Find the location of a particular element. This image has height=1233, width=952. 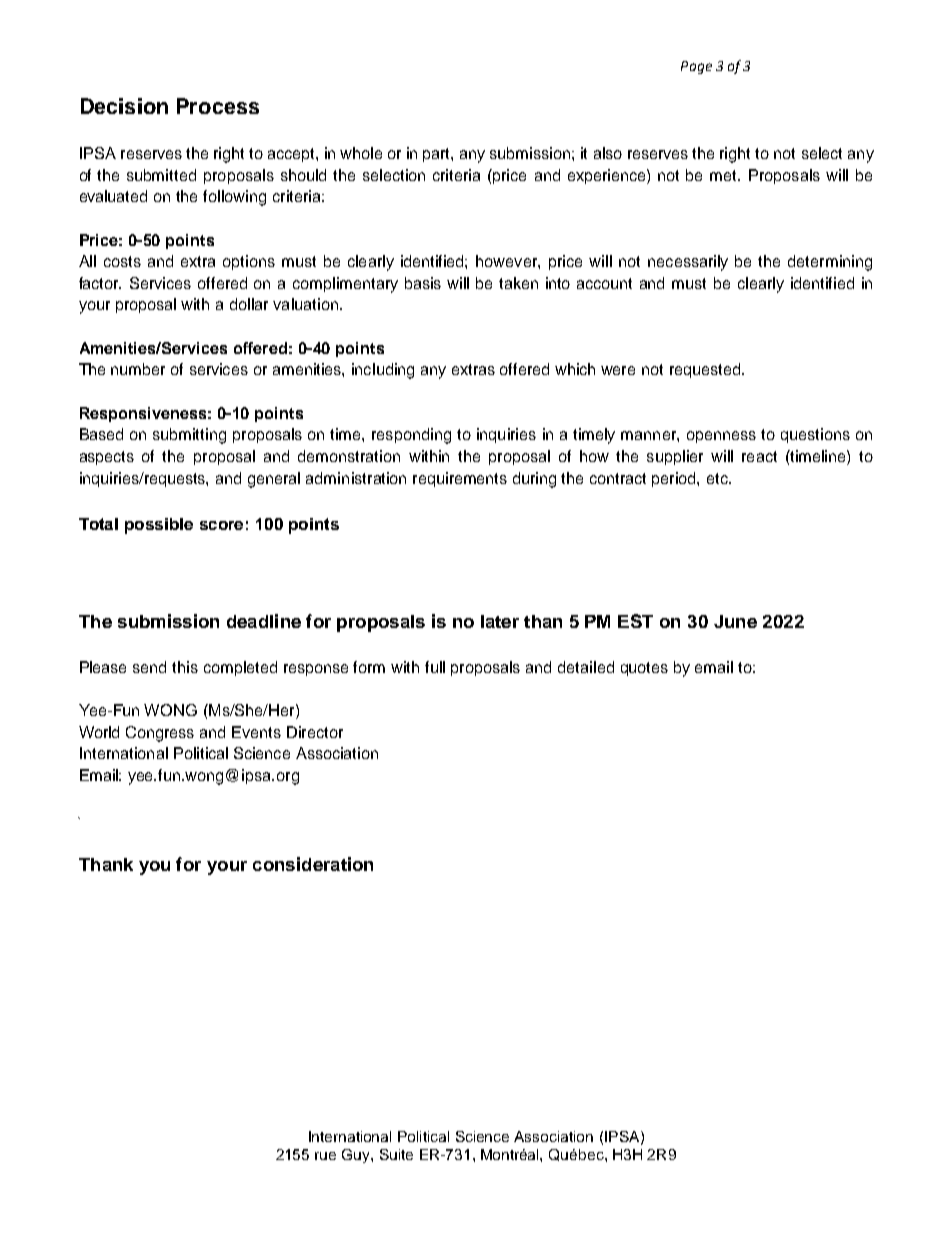

submitting is located at coordinates (189, 436).
